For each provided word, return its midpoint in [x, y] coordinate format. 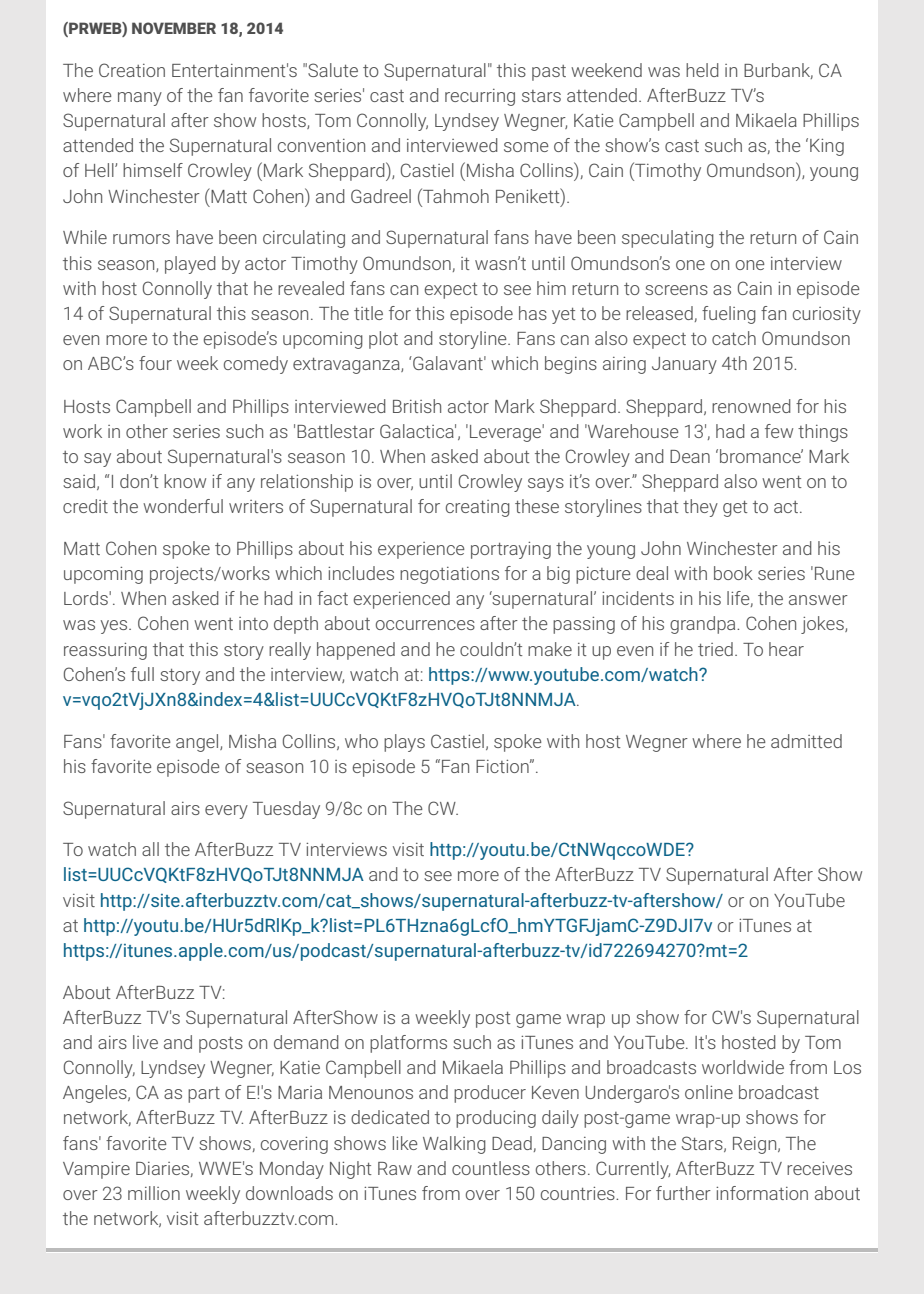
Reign [756, 1145]
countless [491, 1168]
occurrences [425, 625]
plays [404, 743]
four [155, 363]
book [733, 573]
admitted [806, 741]
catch [734, 338]
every [226, 812]
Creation [132, 70]
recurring [480, 97]
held [702, 70]
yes [115, 627]
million [154, 1193]
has [533, 313]
